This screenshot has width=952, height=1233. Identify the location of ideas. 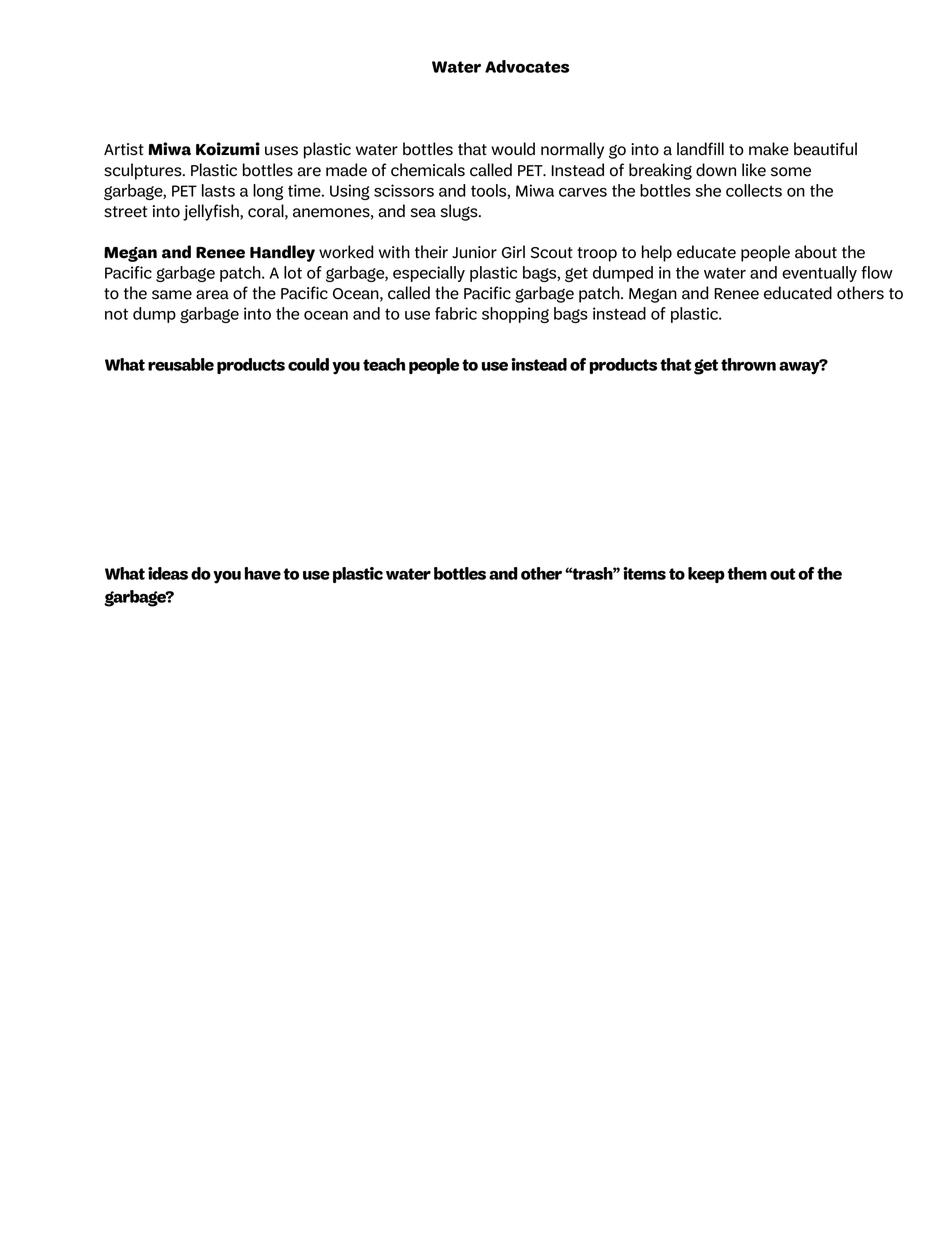
(168, 573).
